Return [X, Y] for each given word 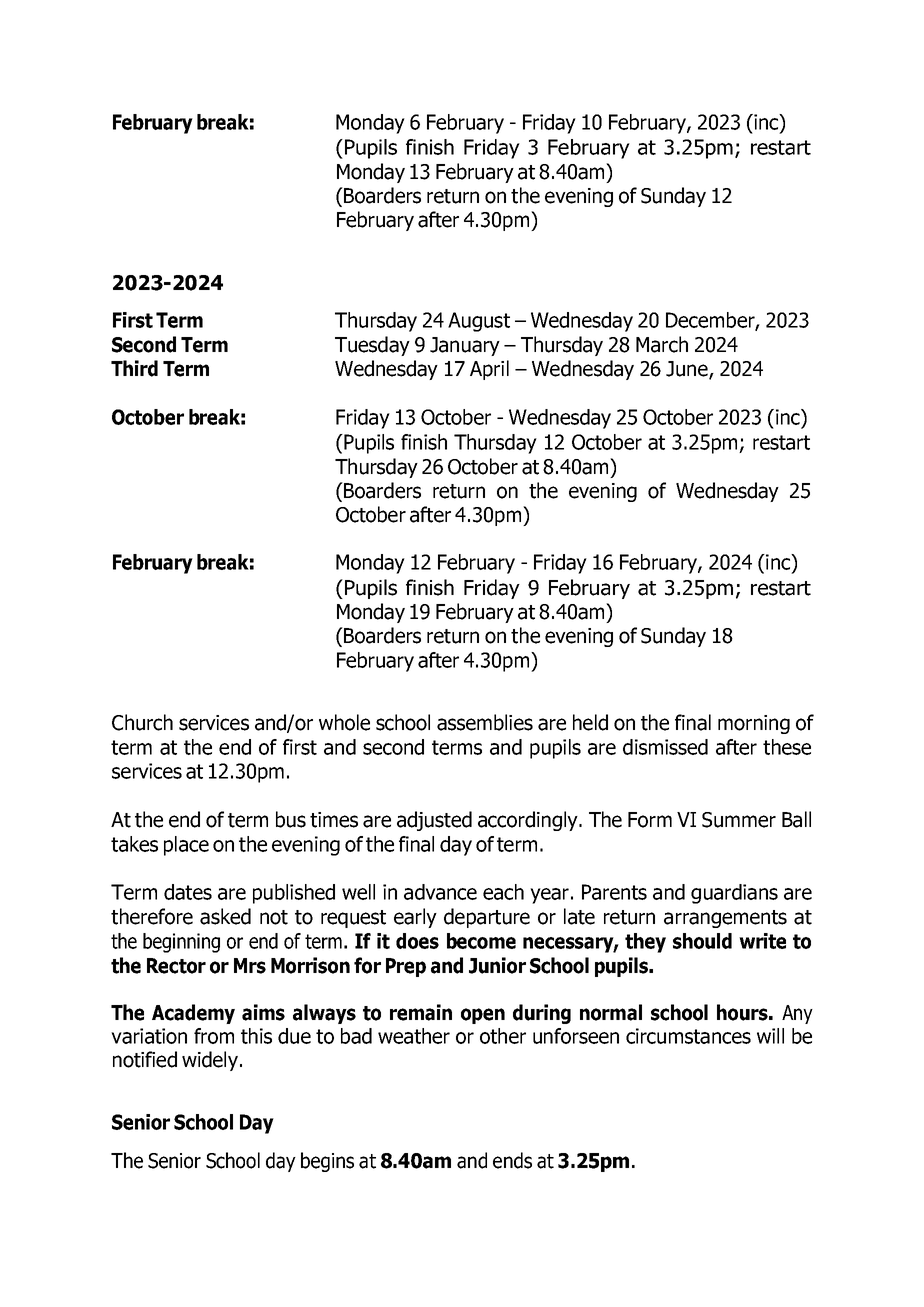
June [688, 370]
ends [512, 1160]
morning [754, 724]
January [465, 346]
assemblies [485, 722]
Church [142, 722]
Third [134, 368]
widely [210, 1061]
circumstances [688, 1036]
